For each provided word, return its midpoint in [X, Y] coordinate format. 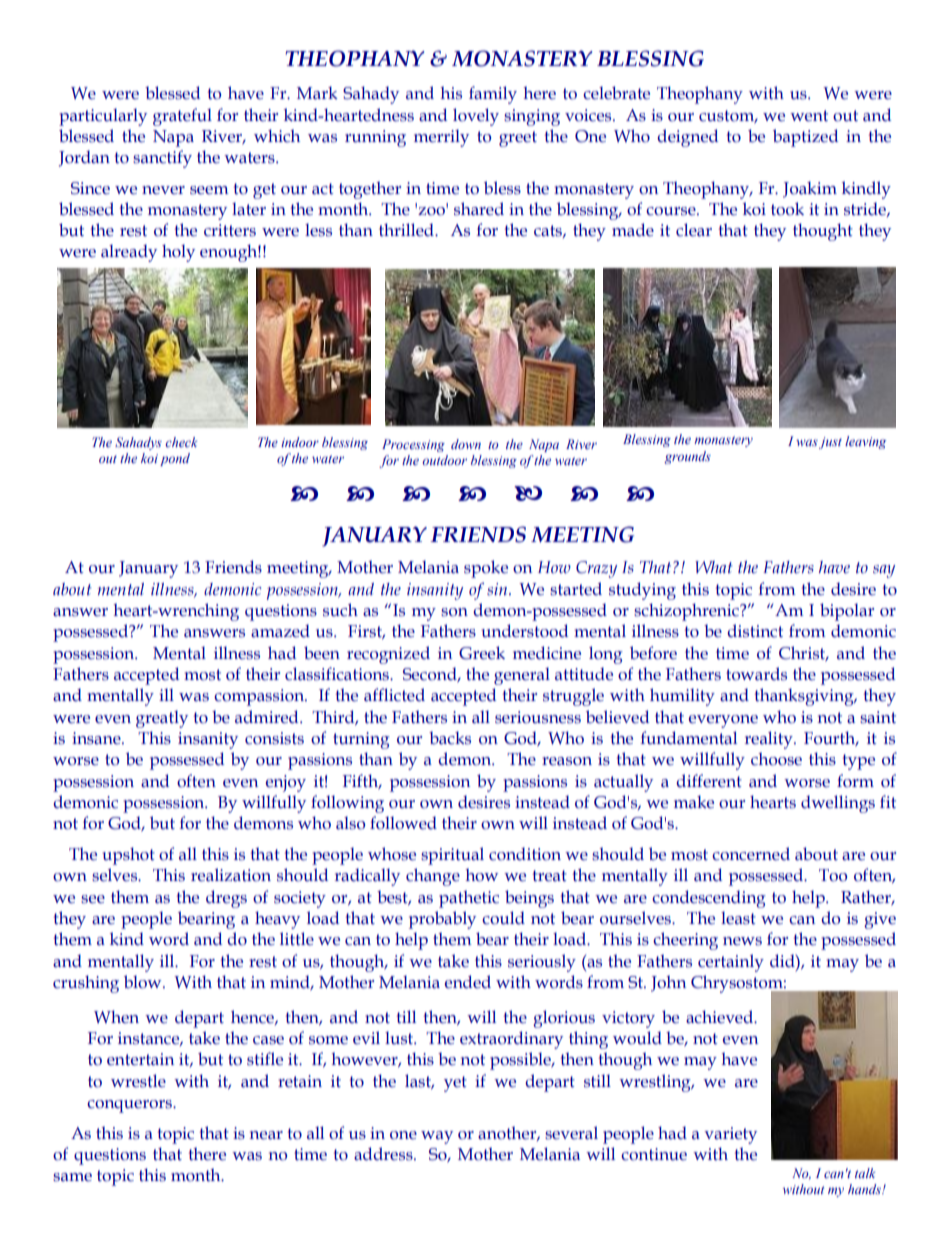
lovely [476, 117]
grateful [182, 117]
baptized [805, 138]
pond [175, 459]
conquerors [130, 1106]
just [830, 443]
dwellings [838, 804]
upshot [129, 856]
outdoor [445, 460]
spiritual [452, 856]
